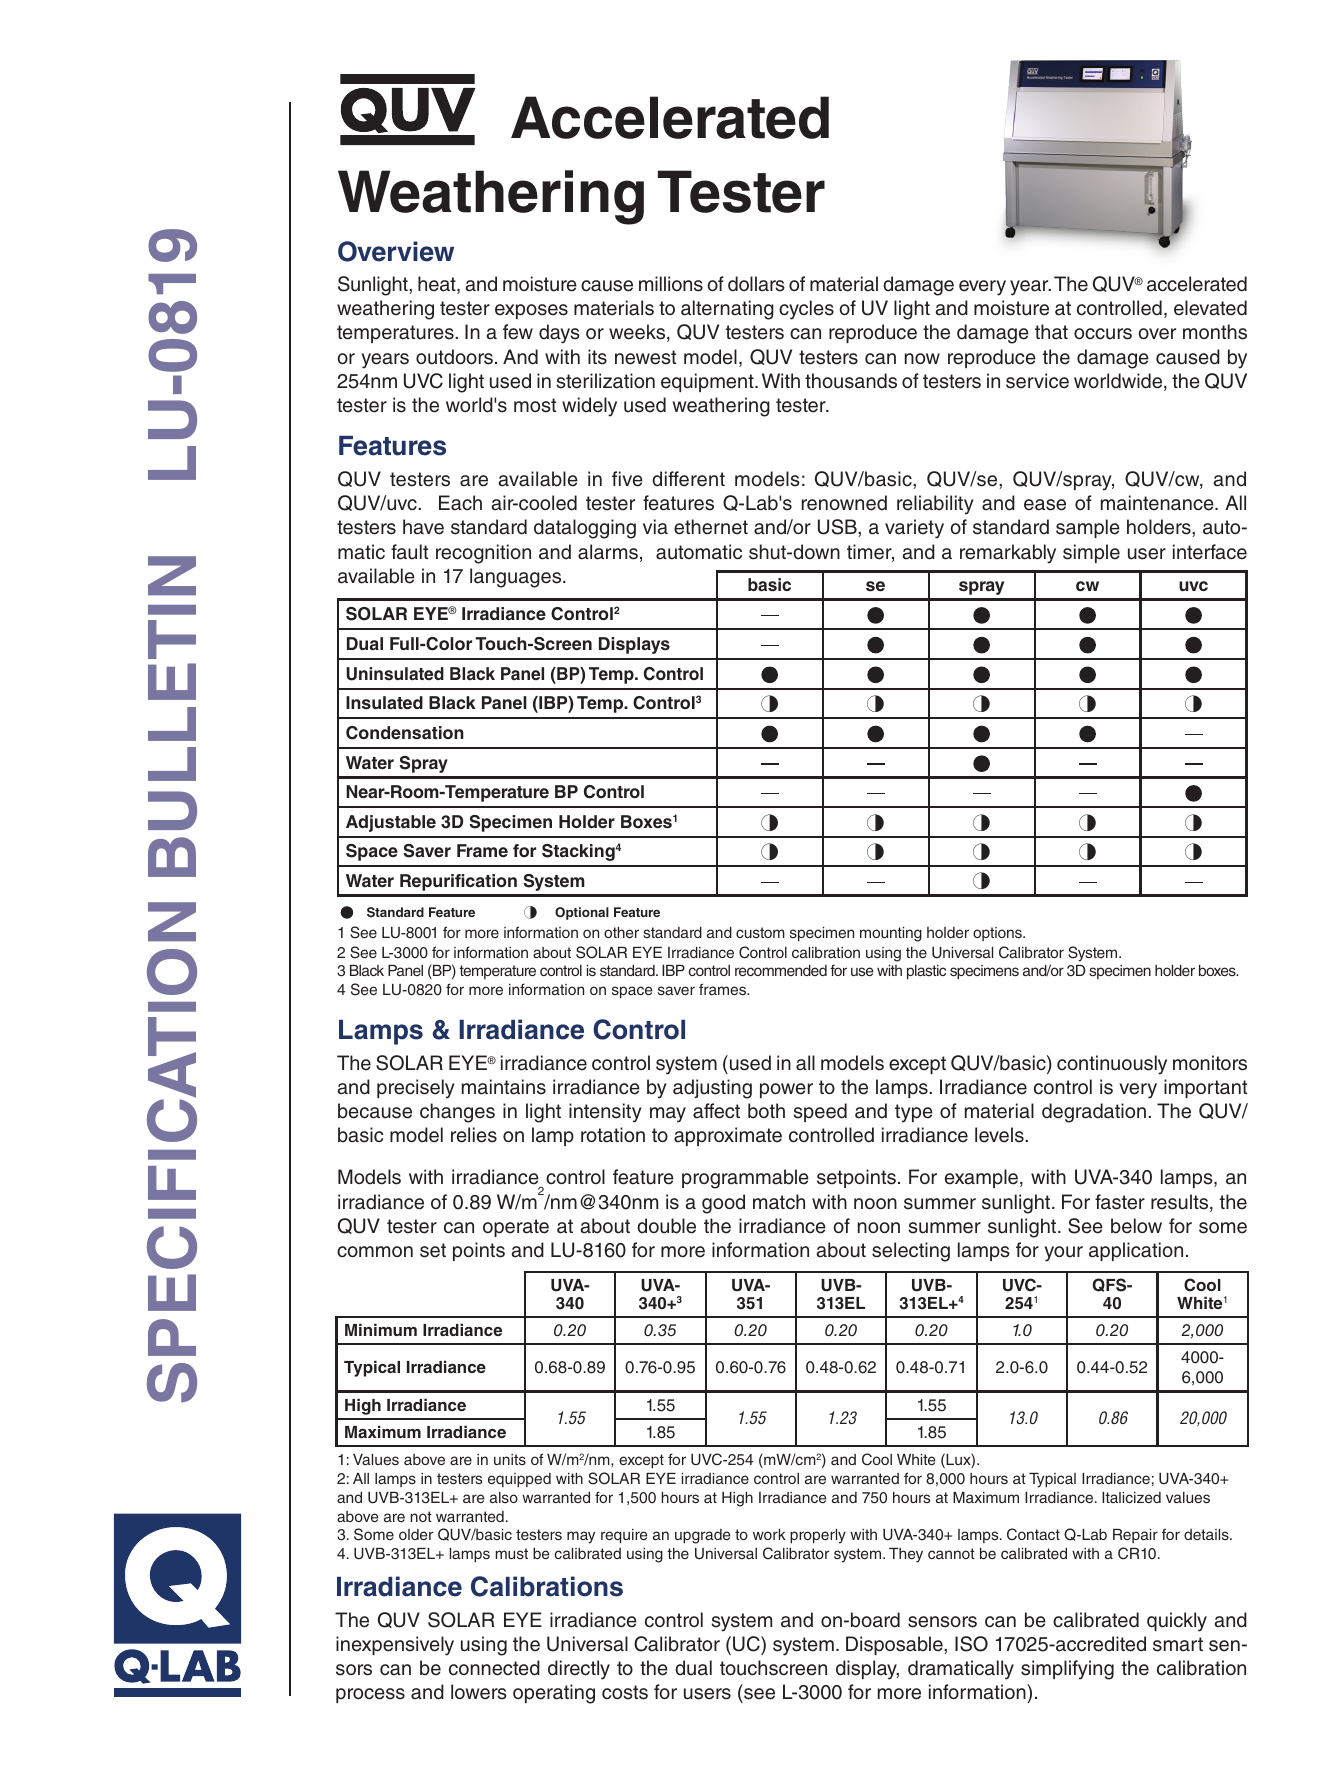 This screenshot has height=1767, width=1328. Describe the element at coordinates (1103, 334) in the screenshot. I see `occurs` at that location.
